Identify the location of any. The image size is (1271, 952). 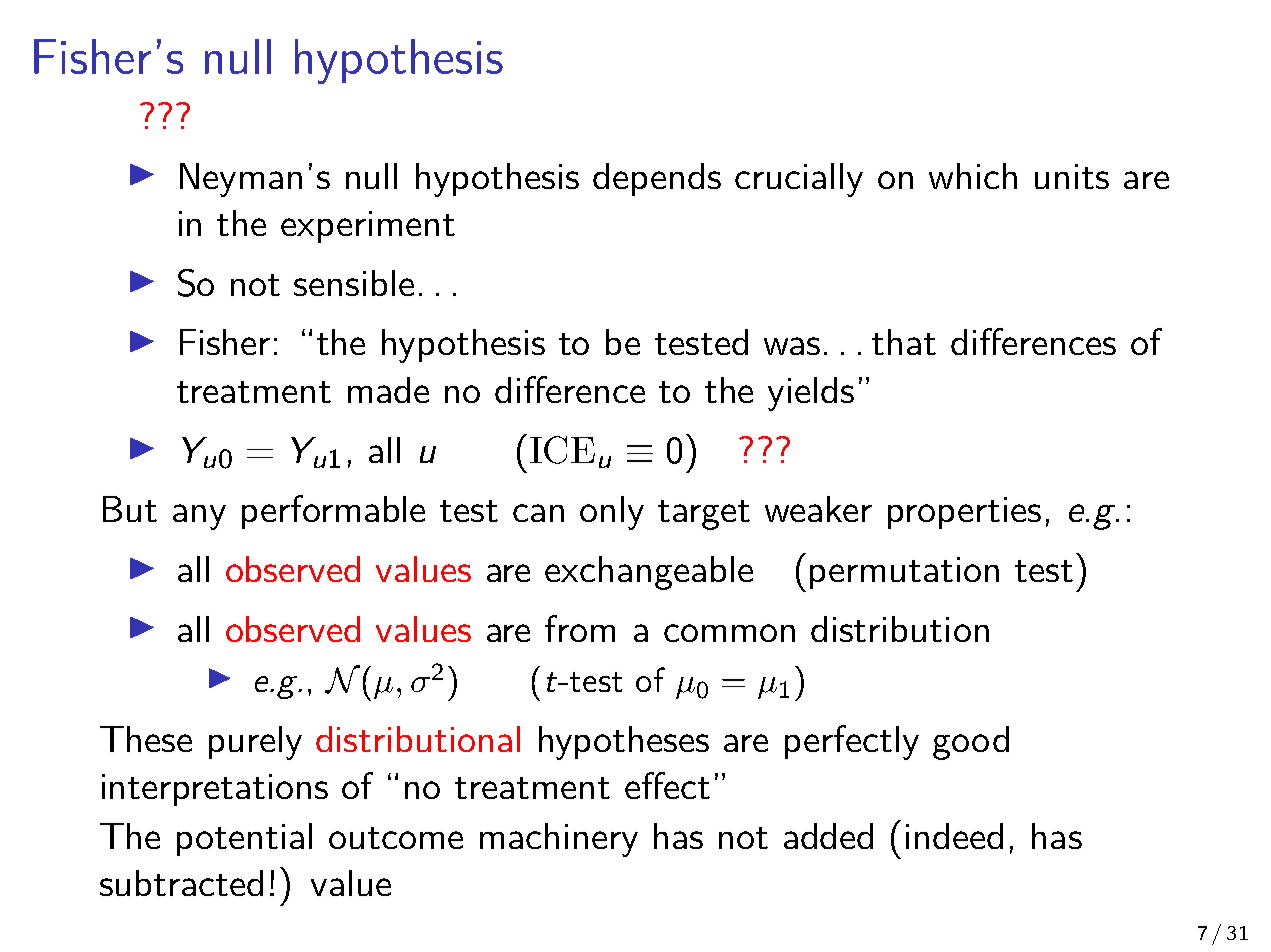
(199, 517).
